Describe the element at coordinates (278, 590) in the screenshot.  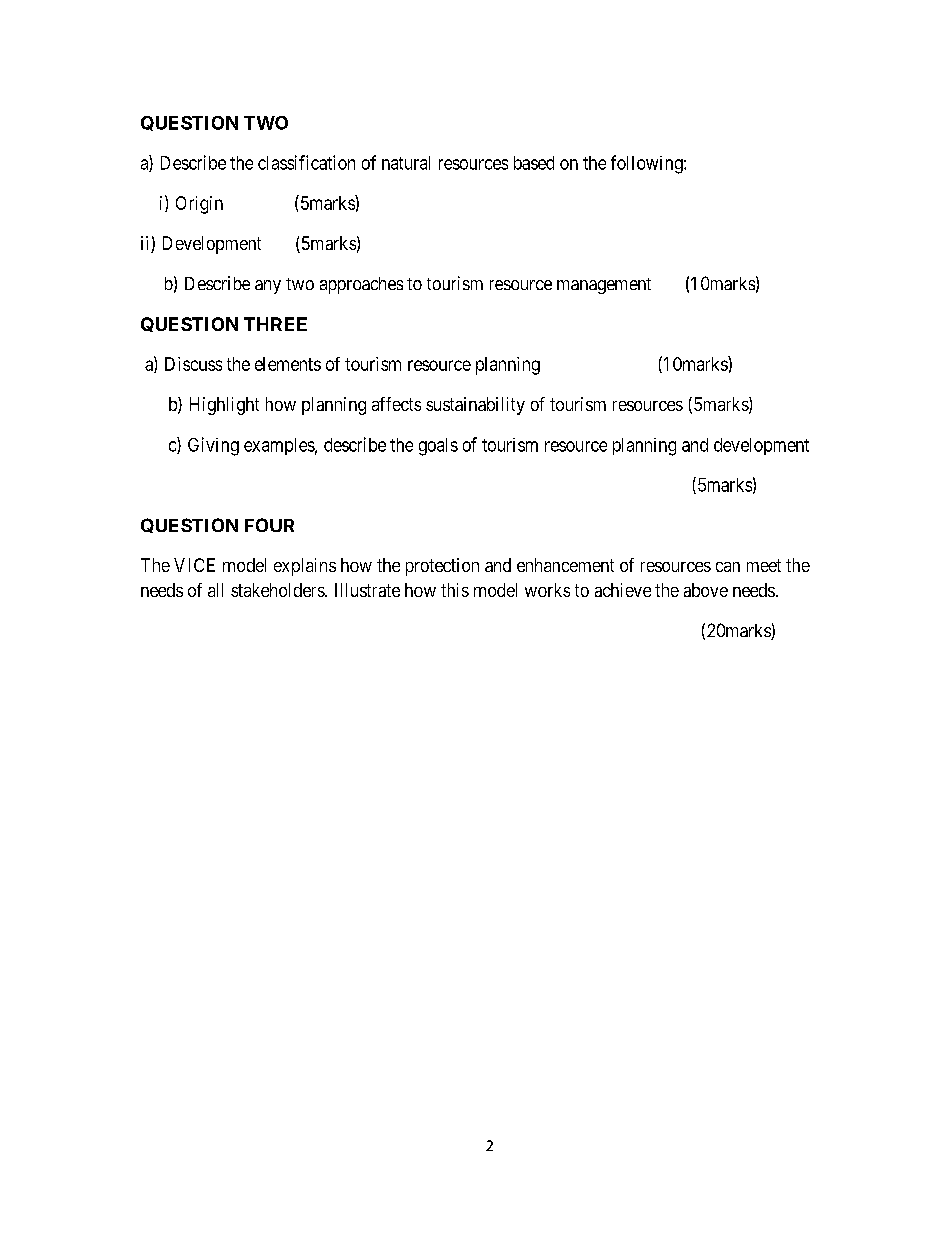
I see `stakeholders` at that location.
